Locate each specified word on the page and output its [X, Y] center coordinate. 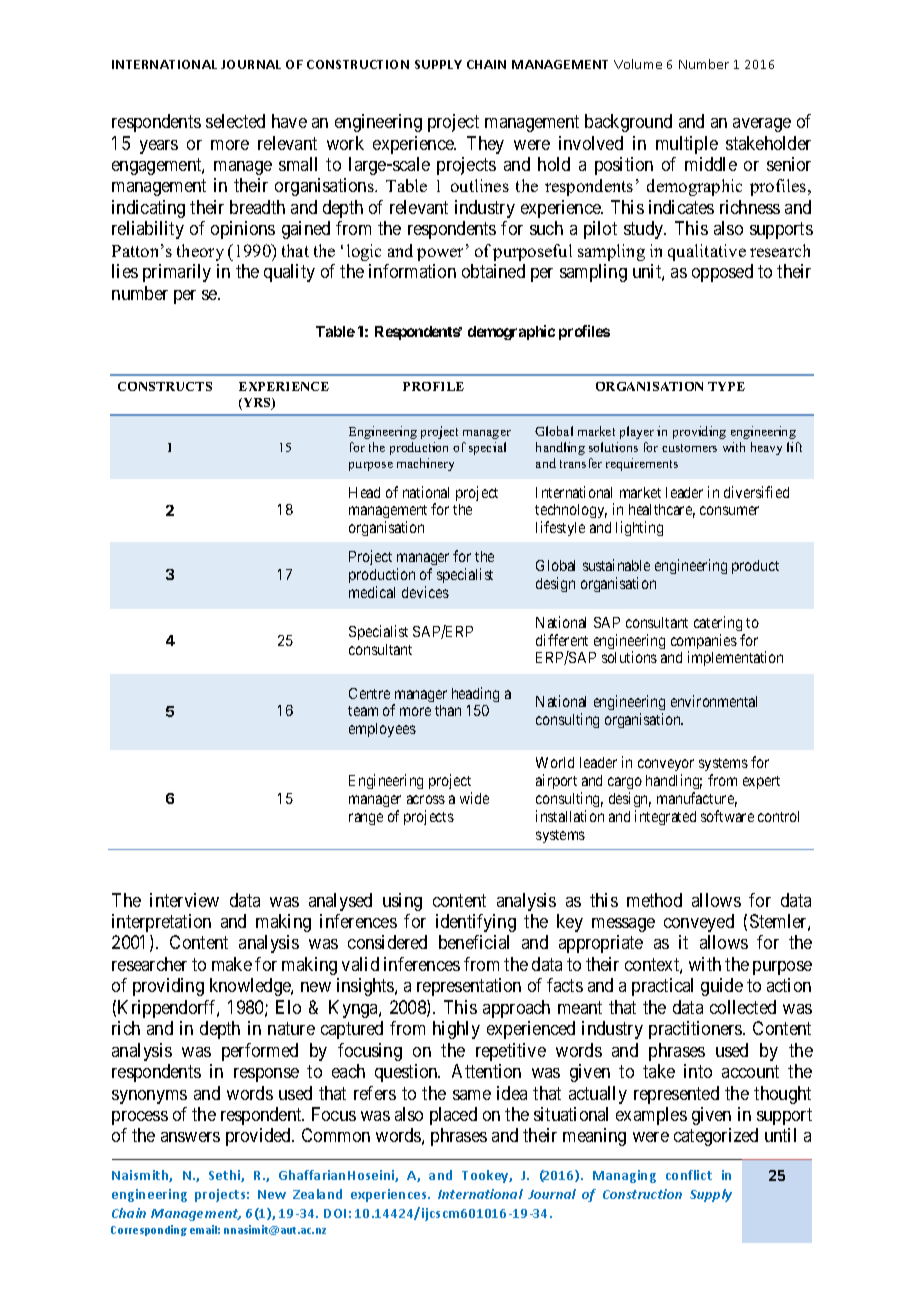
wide [474, 798]
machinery [425, 464]
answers [190, 1137]
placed [453, 1116]
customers [689, 448]
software [727, 816]
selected [235, 121]
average [762, 125]
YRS [257, 404]
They [485, 145]
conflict [689, 1175]
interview [184, 900]
